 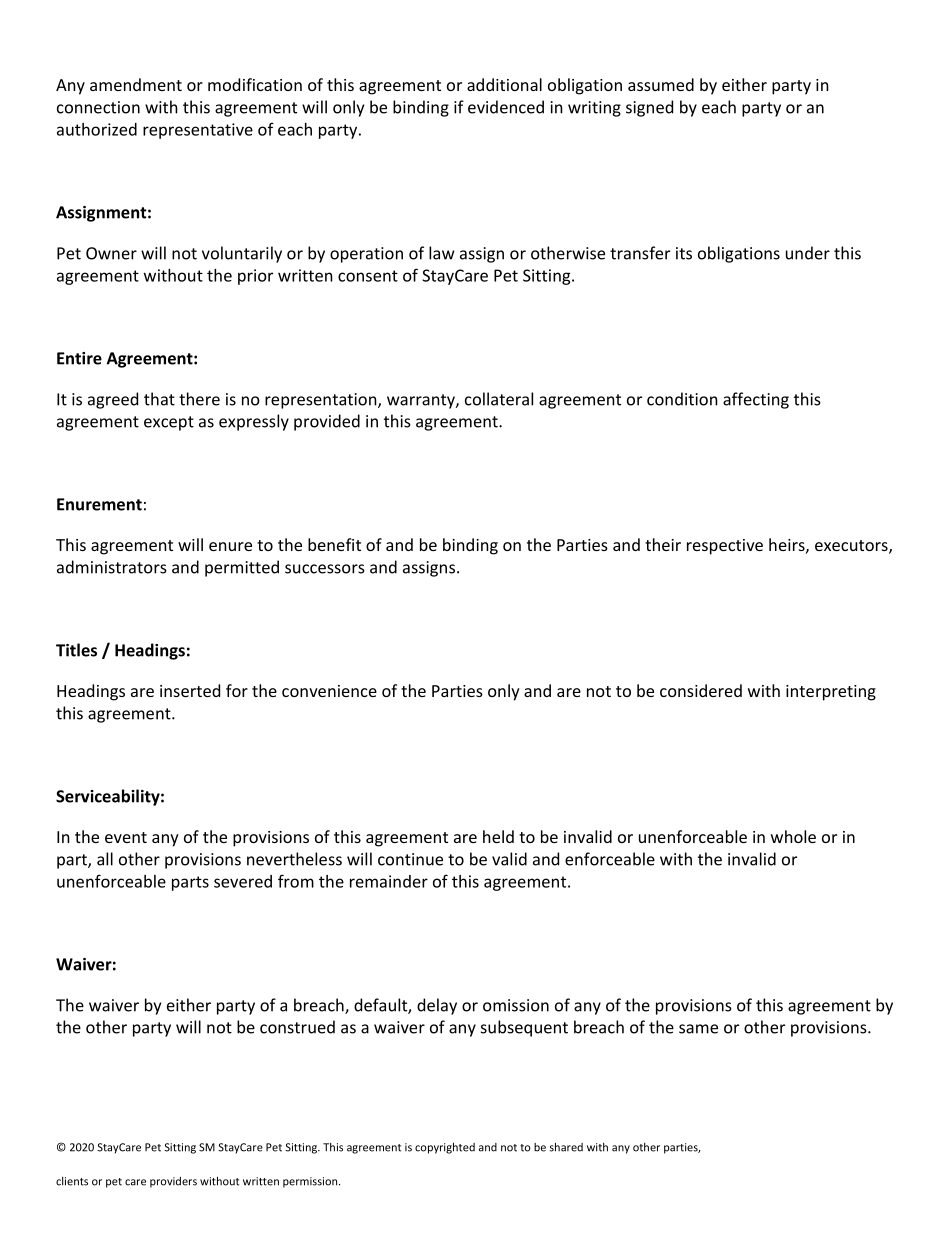 I want to click on considered, so click(x=701, y=690).
